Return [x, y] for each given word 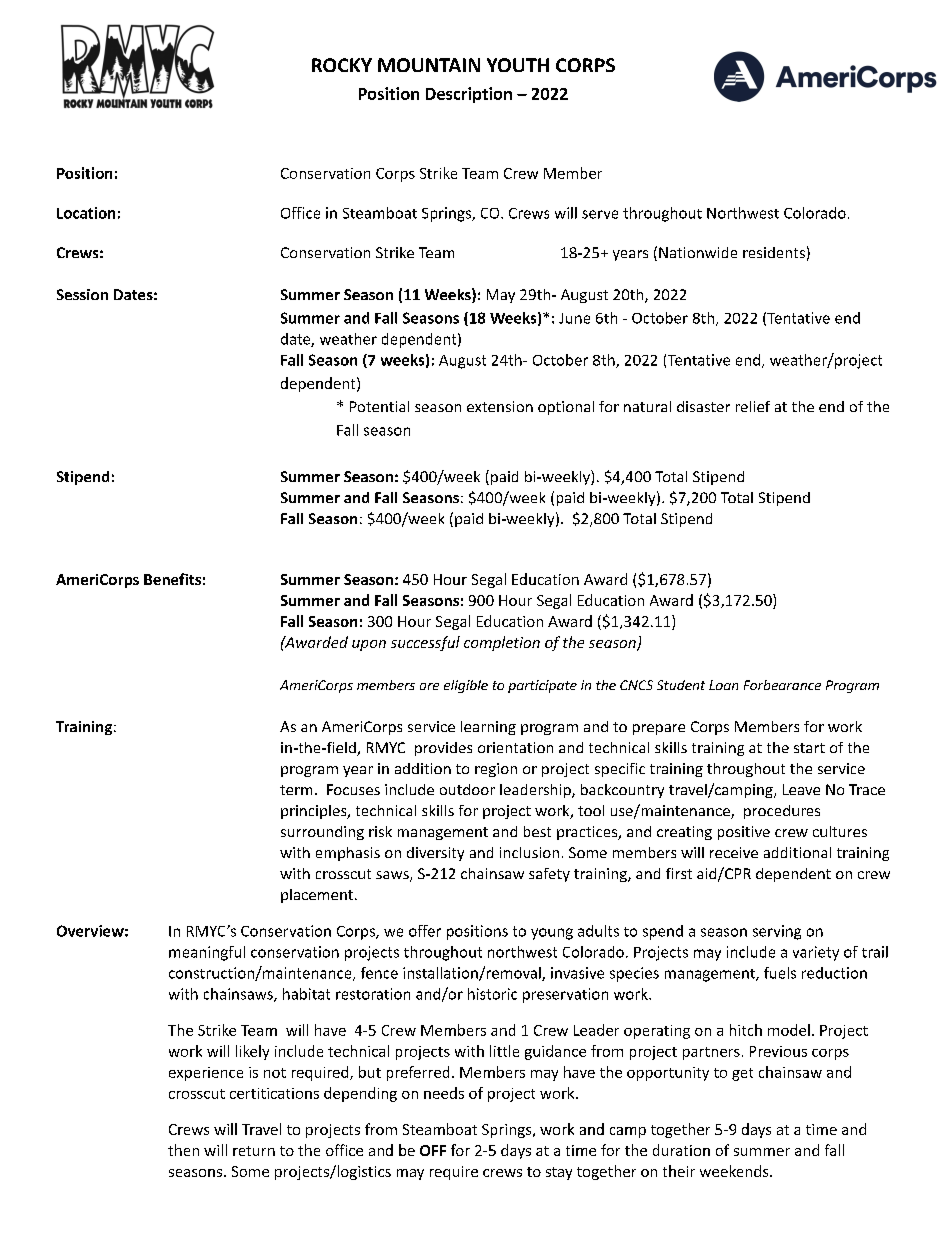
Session [82, 294]
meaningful [207, 953]
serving [777, 932]
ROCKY [342, 65]
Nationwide [698, 252]
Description [469, 95]
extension [500, 406]
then [183, 1150]
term [296, 790]
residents [774, 252]
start [809, 748]
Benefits [172, 579]
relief [753, 406]
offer [425, 931]
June [574, 318]
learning [488, 728]
